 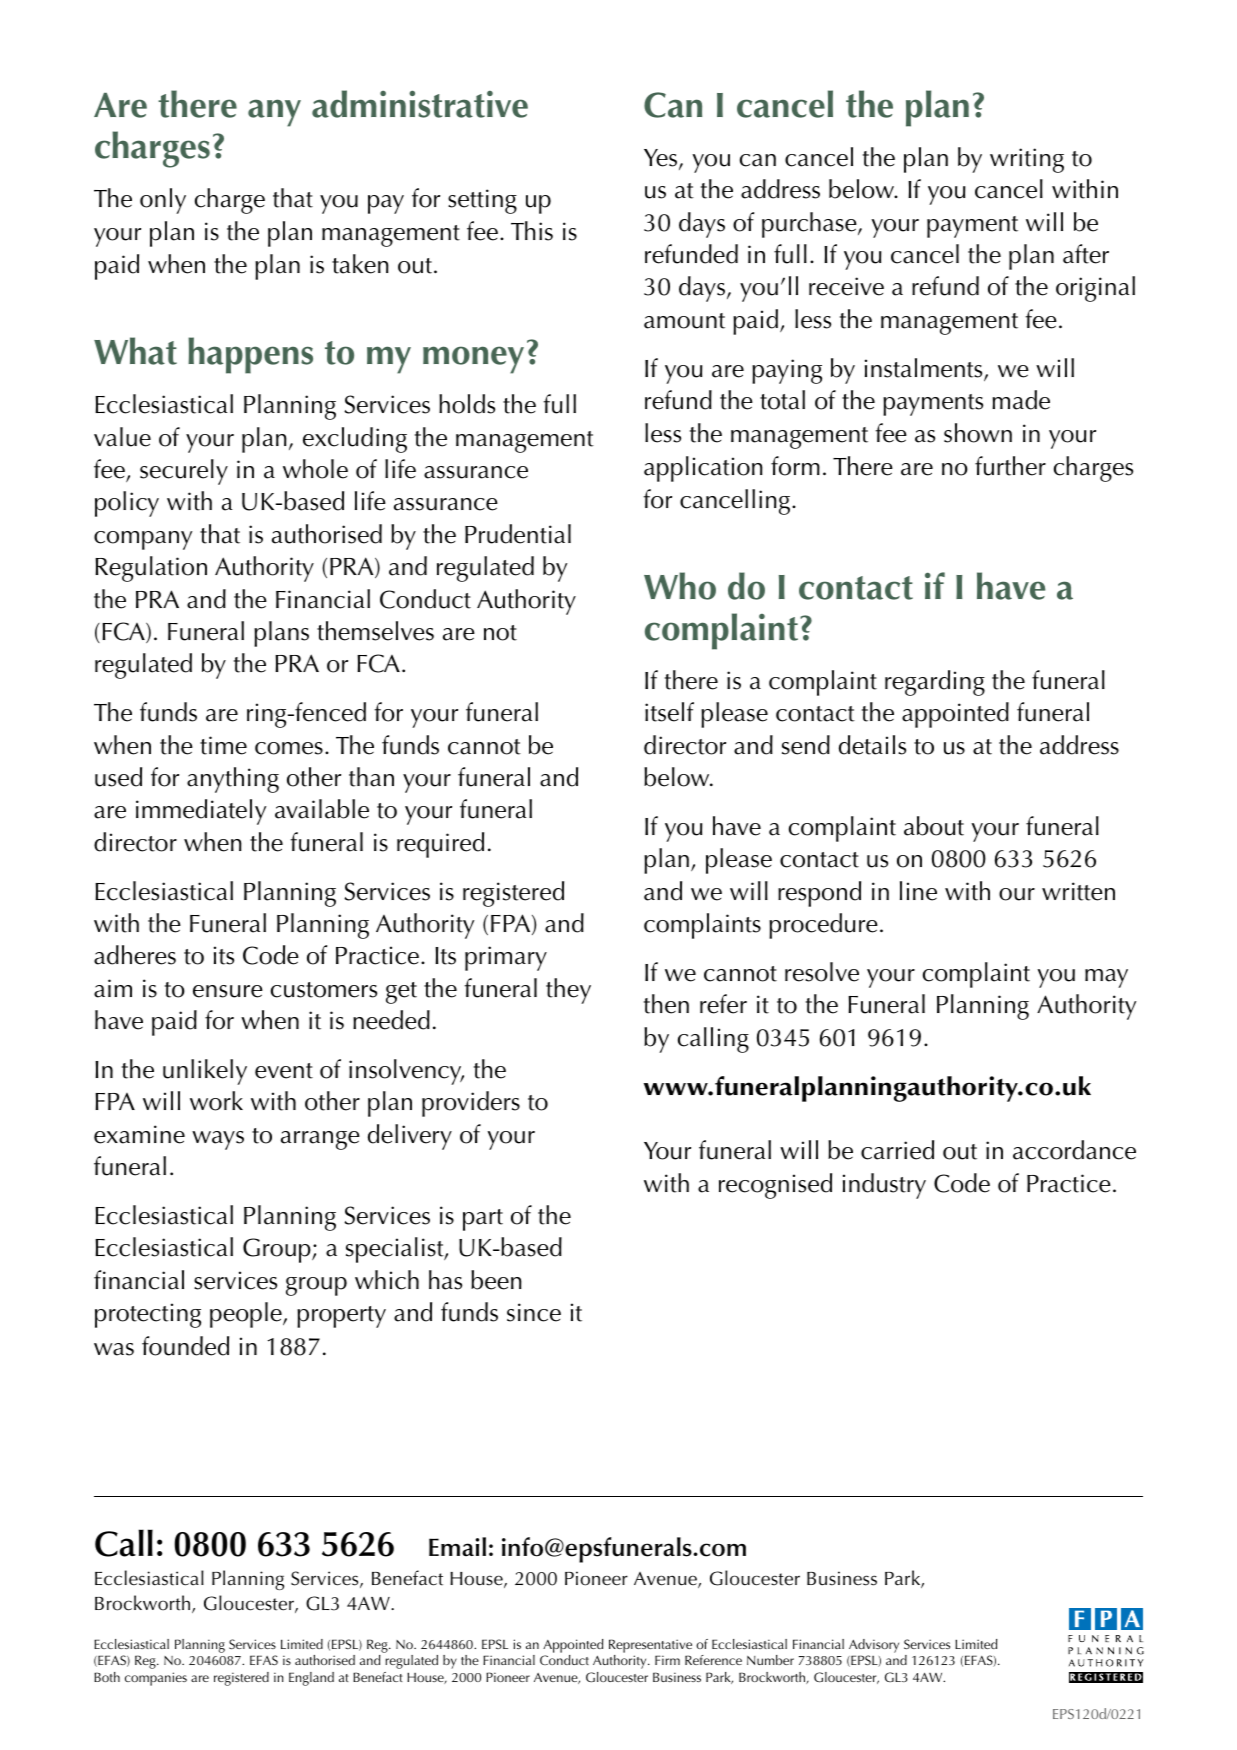 What do you see at coordinates (163, 201) in the document?
I see `only` at bounding box center [163, 201].
